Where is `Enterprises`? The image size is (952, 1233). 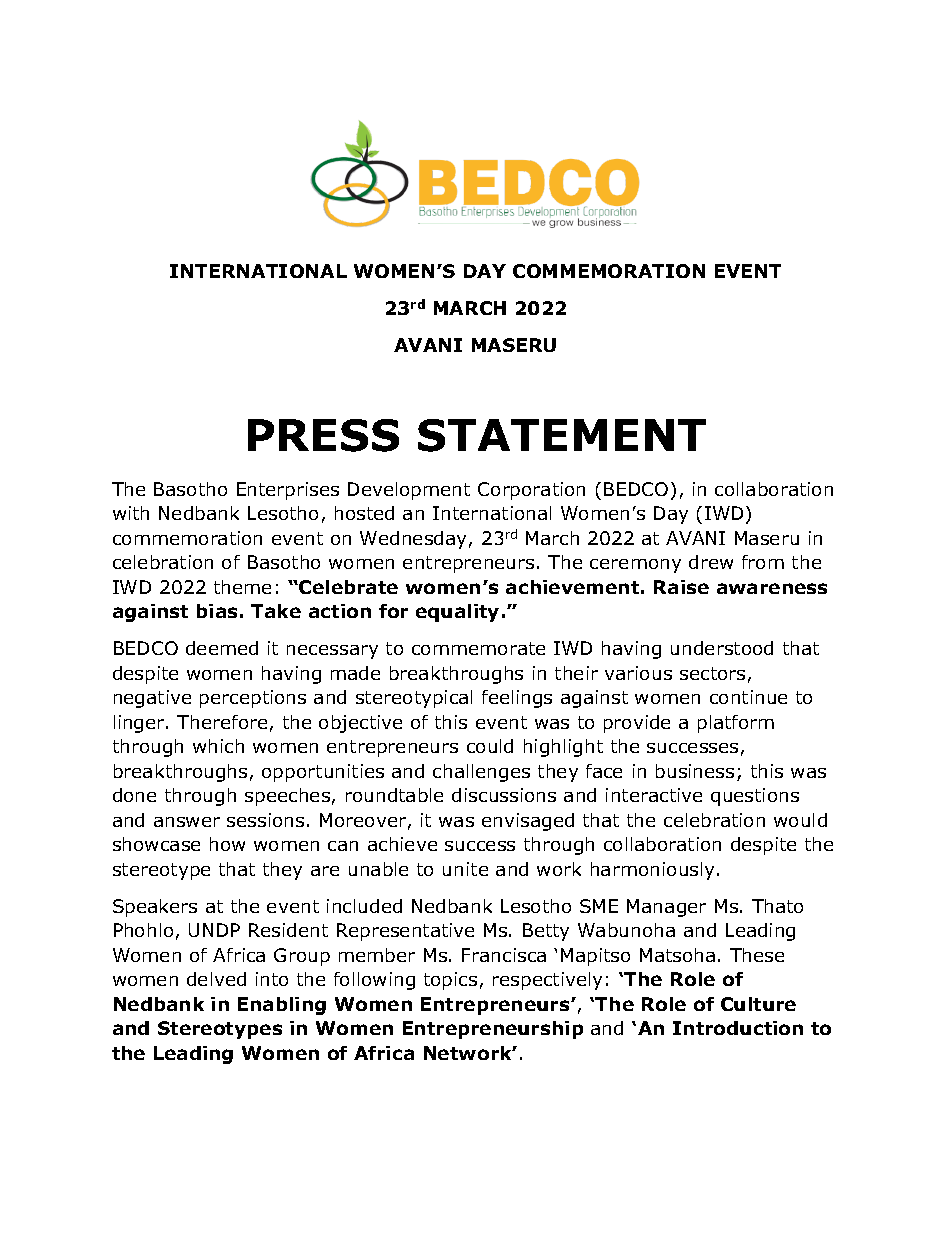 Enterprises is located at coordinates (288, 491).
